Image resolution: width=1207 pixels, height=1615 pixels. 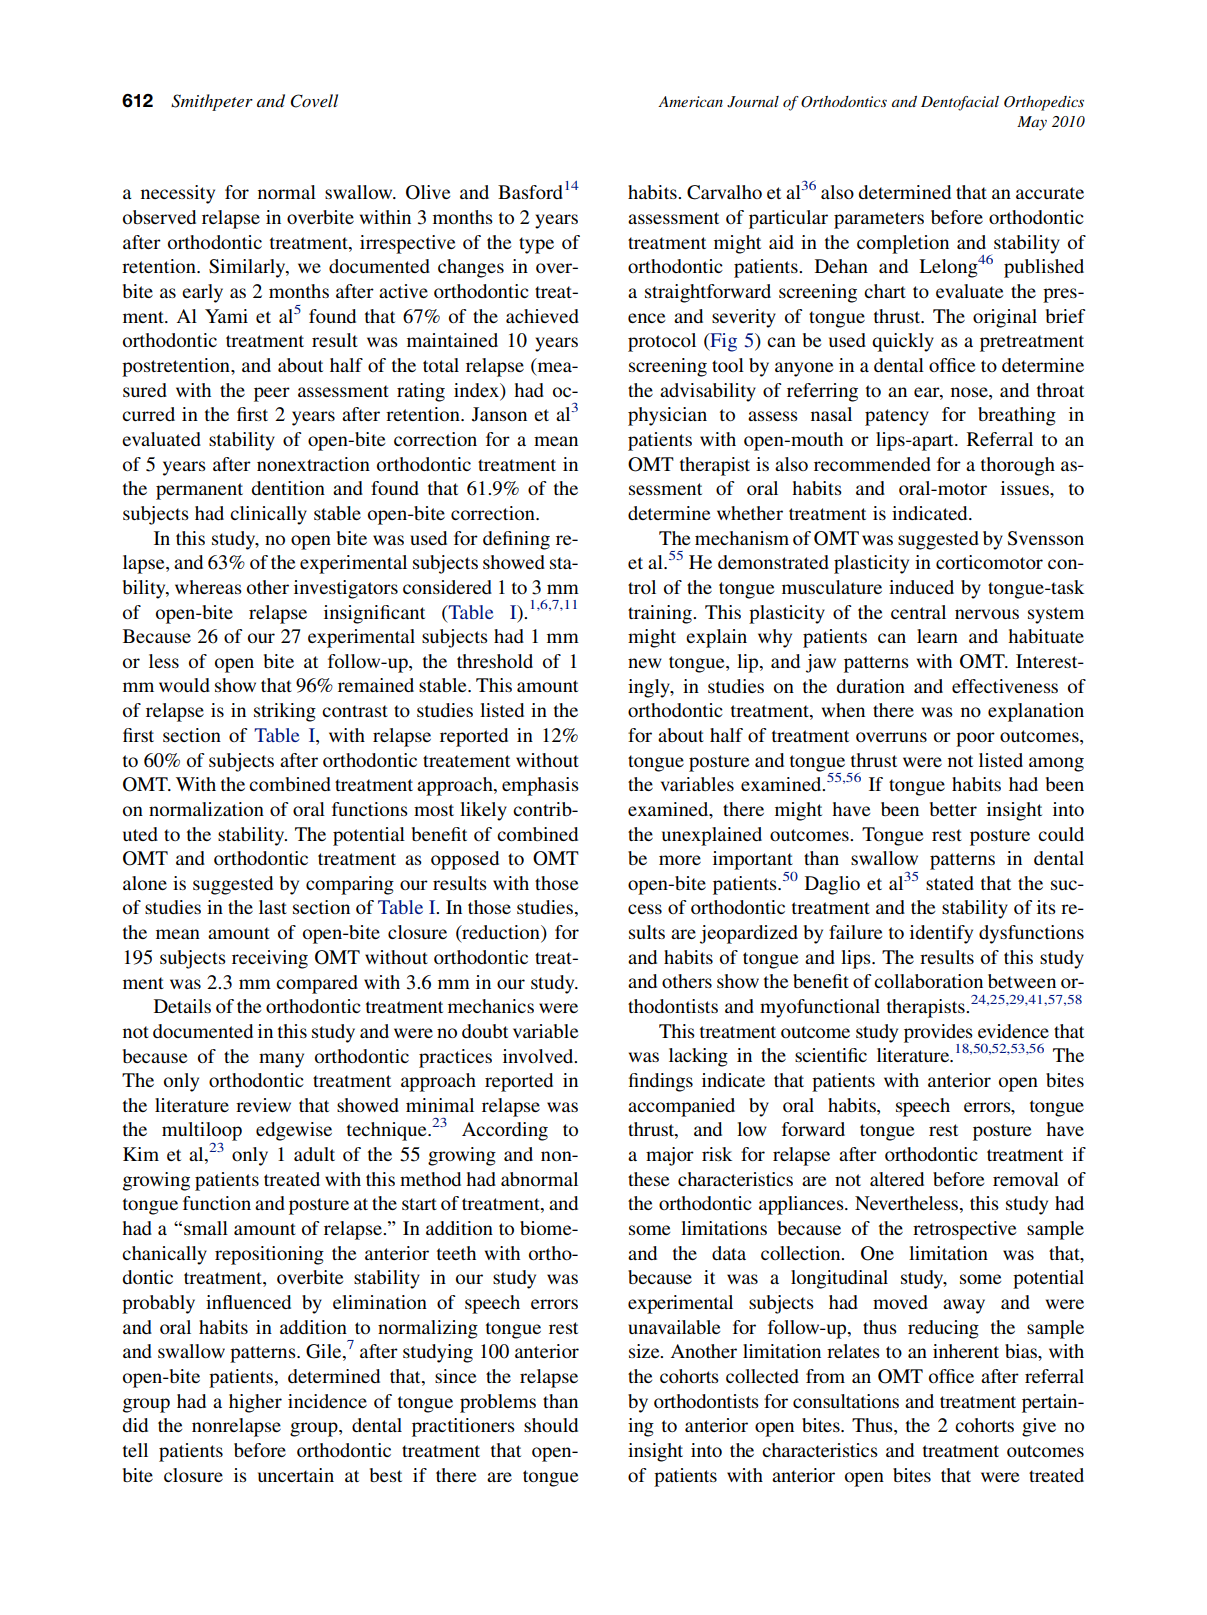 I want to click on observed, so click(x=159, y=217).
